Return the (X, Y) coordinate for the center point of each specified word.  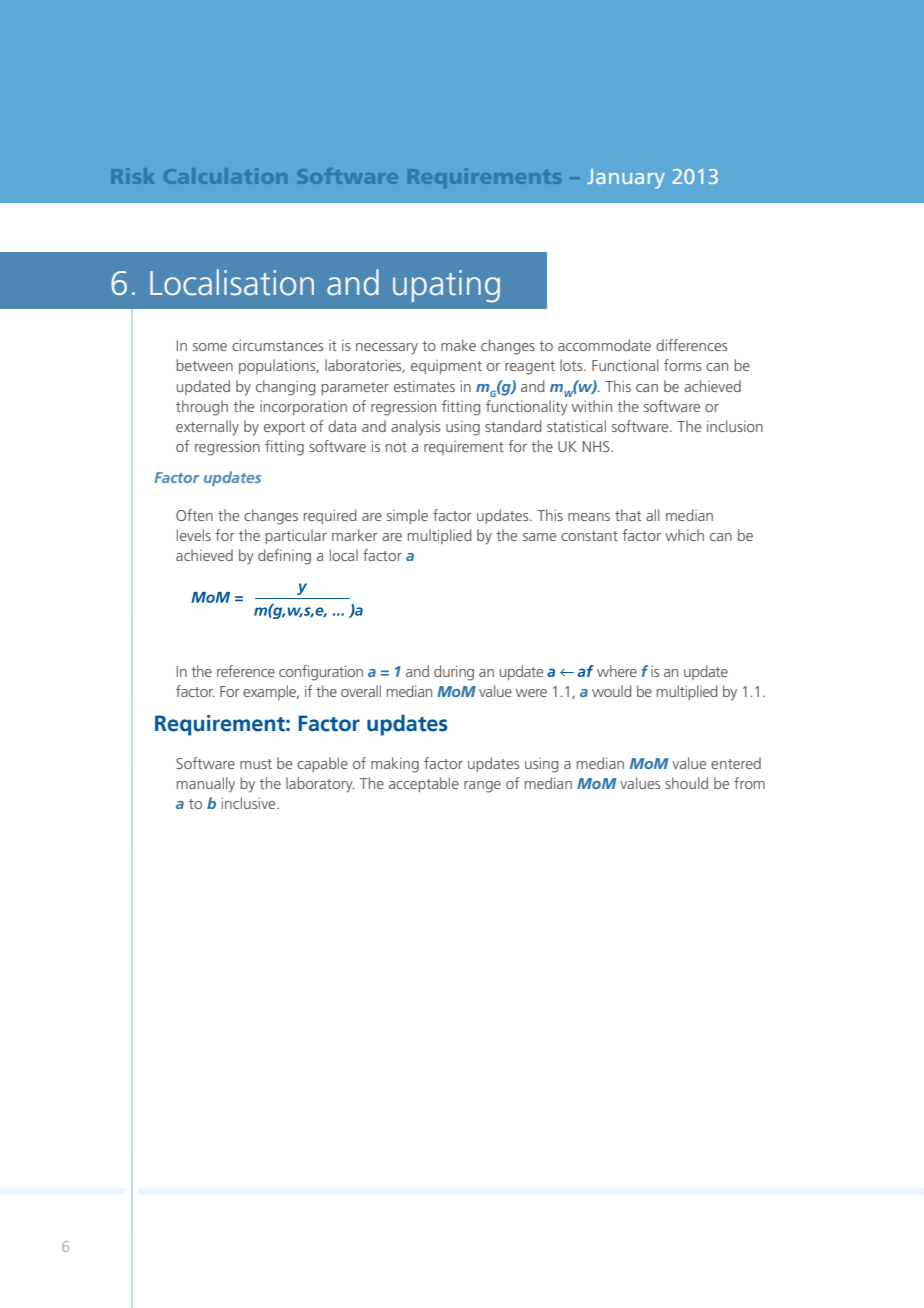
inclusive (250, 803)
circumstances (277, 345)
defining (284, 557)
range (482, 787)
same (539, 537)
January (626, 179)
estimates (424, 386)
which (684, 535)
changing (285, 388)
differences (691, 345)
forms (682, 365)
